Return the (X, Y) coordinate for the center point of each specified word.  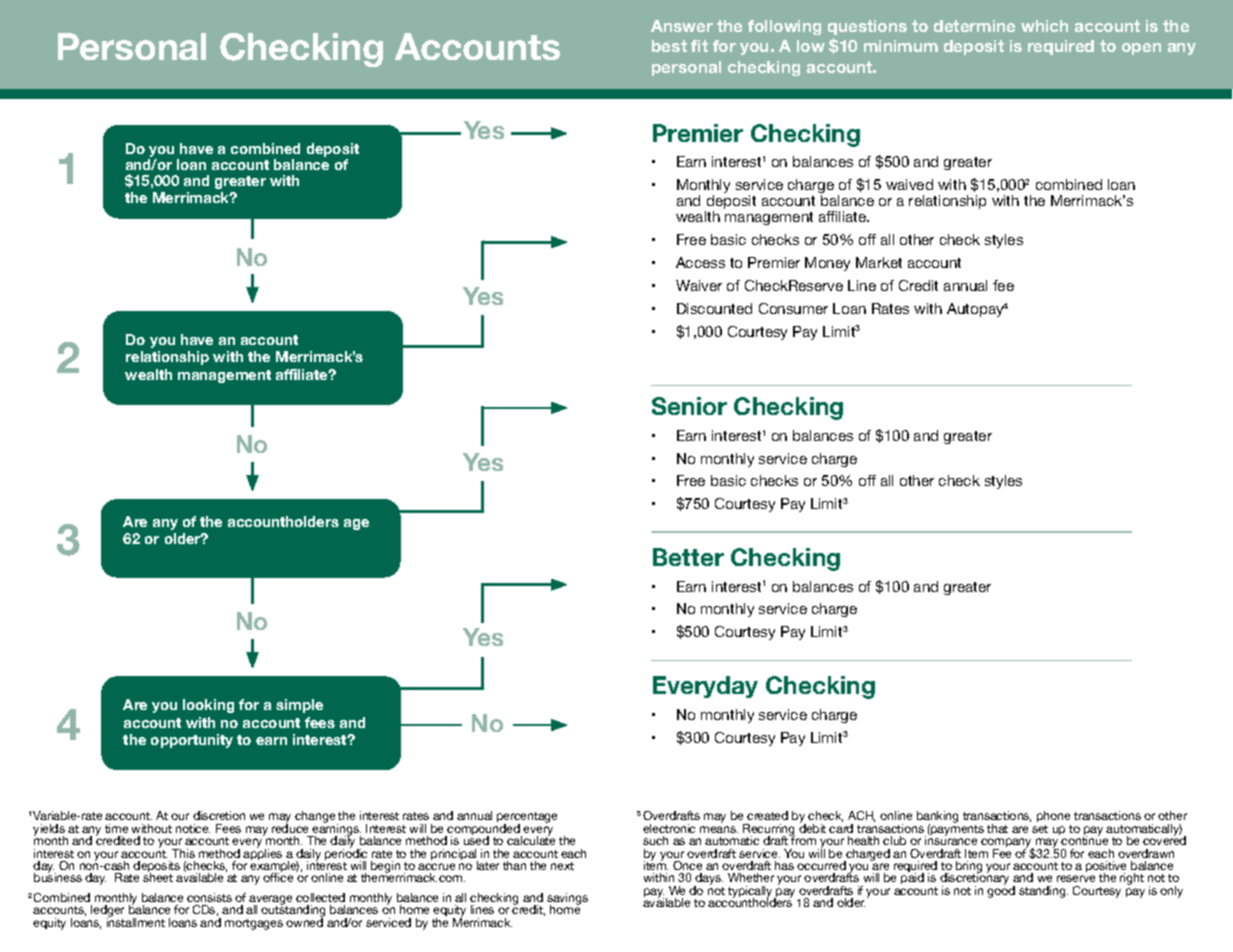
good (1001, 891)
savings (567, 900)
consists (209, 897)
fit (699, 46)
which (1044, 26)
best (669, 46)
